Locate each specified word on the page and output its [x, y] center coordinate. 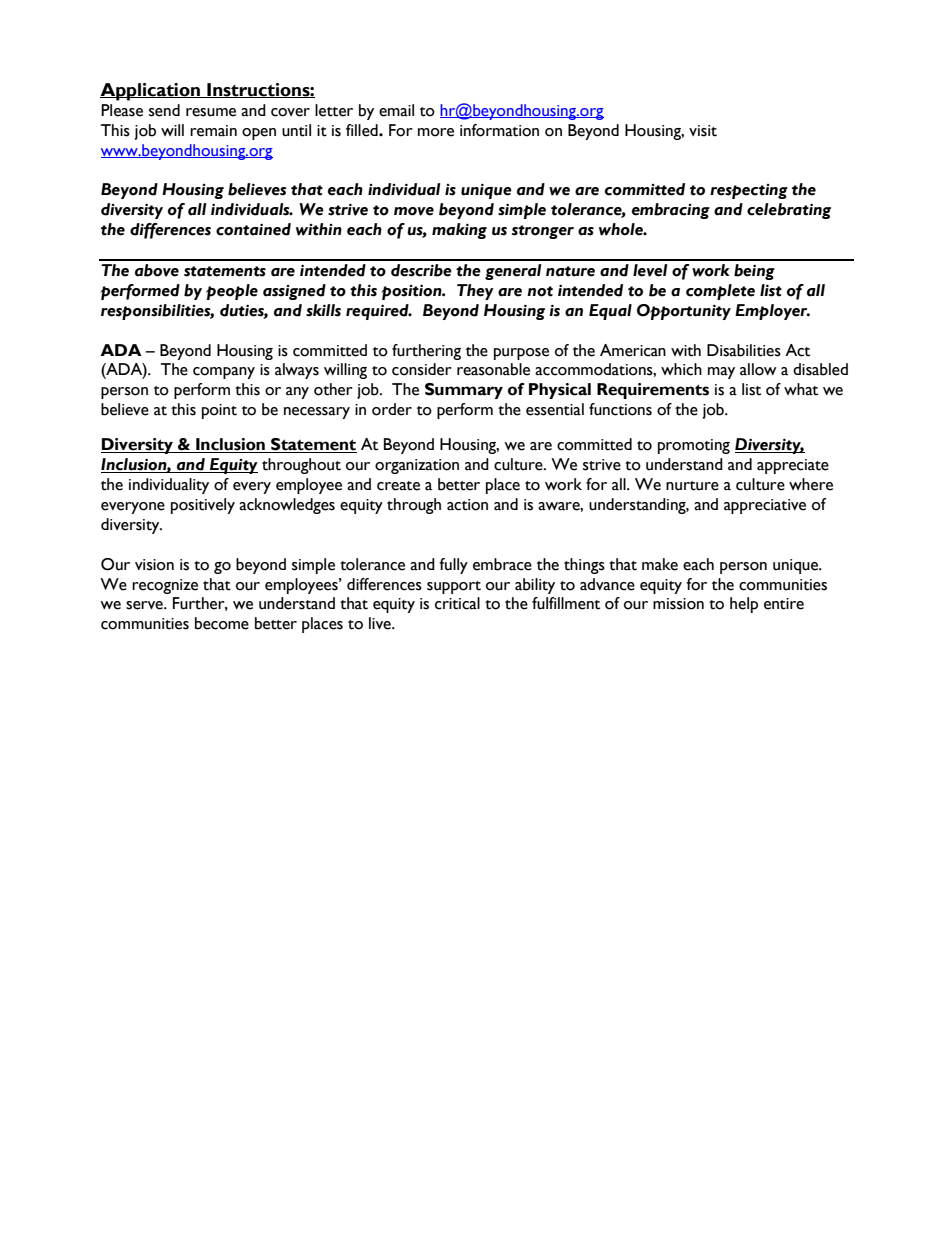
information [499, 130]
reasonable [493, 369]
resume [211, 112]
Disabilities [744, 350]
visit [703, 131]
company [224, 373]
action [467, 505]
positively [203, 506]
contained [253, 229]
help [744, 605]
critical [457, 603]
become [222, 623]
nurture [692, 486]
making [459, 231]
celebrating [789, 211]
